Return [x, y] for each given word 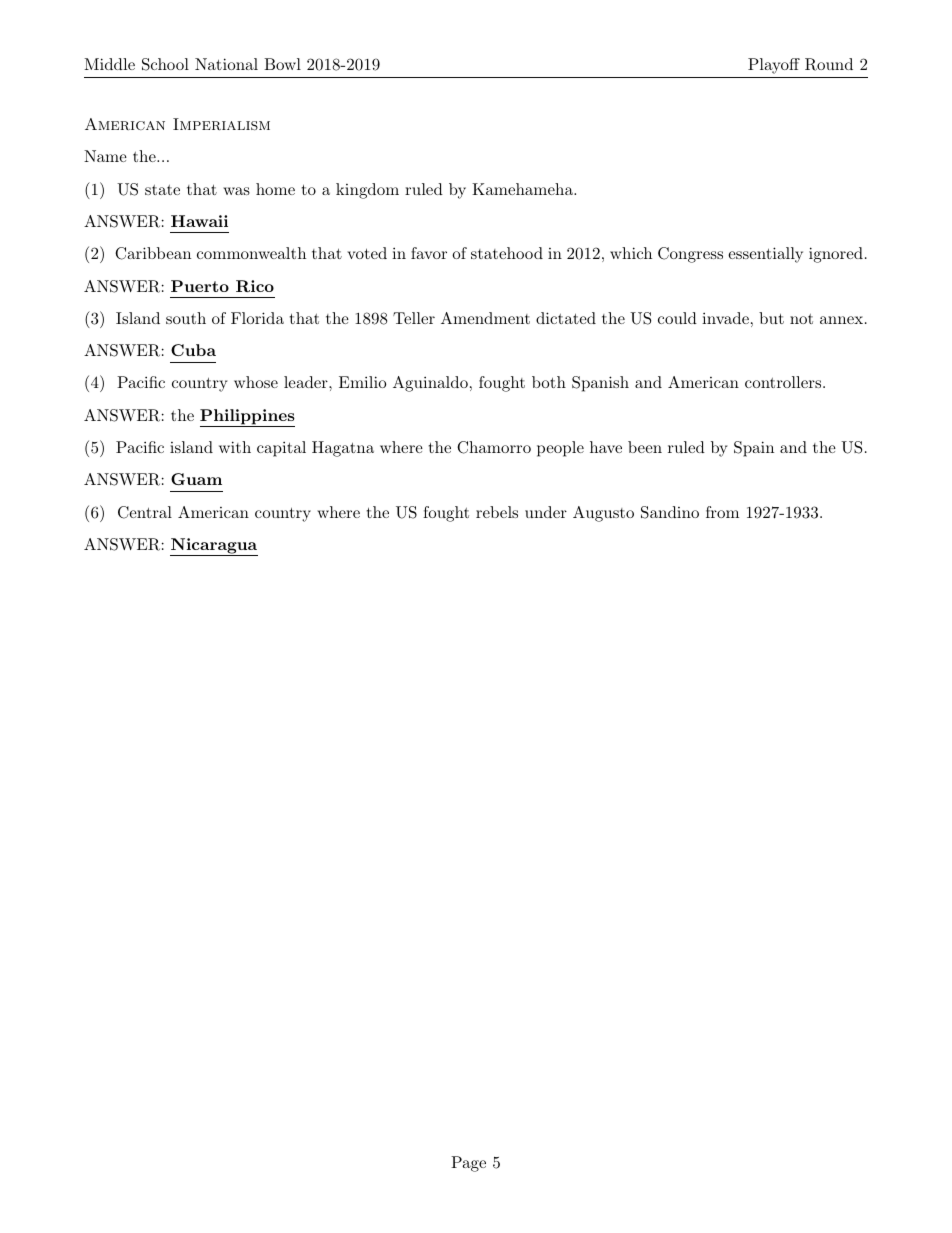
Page [468, 1164]
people [560, 449]
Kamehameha [523, 189]
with [235, 447]
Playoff [774, 66]
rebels [497, 512]
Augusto [603, 514]
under [546, 512]
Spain [754, 449]
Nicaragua [214, 547]
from [722, 512]
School [165, 64]
